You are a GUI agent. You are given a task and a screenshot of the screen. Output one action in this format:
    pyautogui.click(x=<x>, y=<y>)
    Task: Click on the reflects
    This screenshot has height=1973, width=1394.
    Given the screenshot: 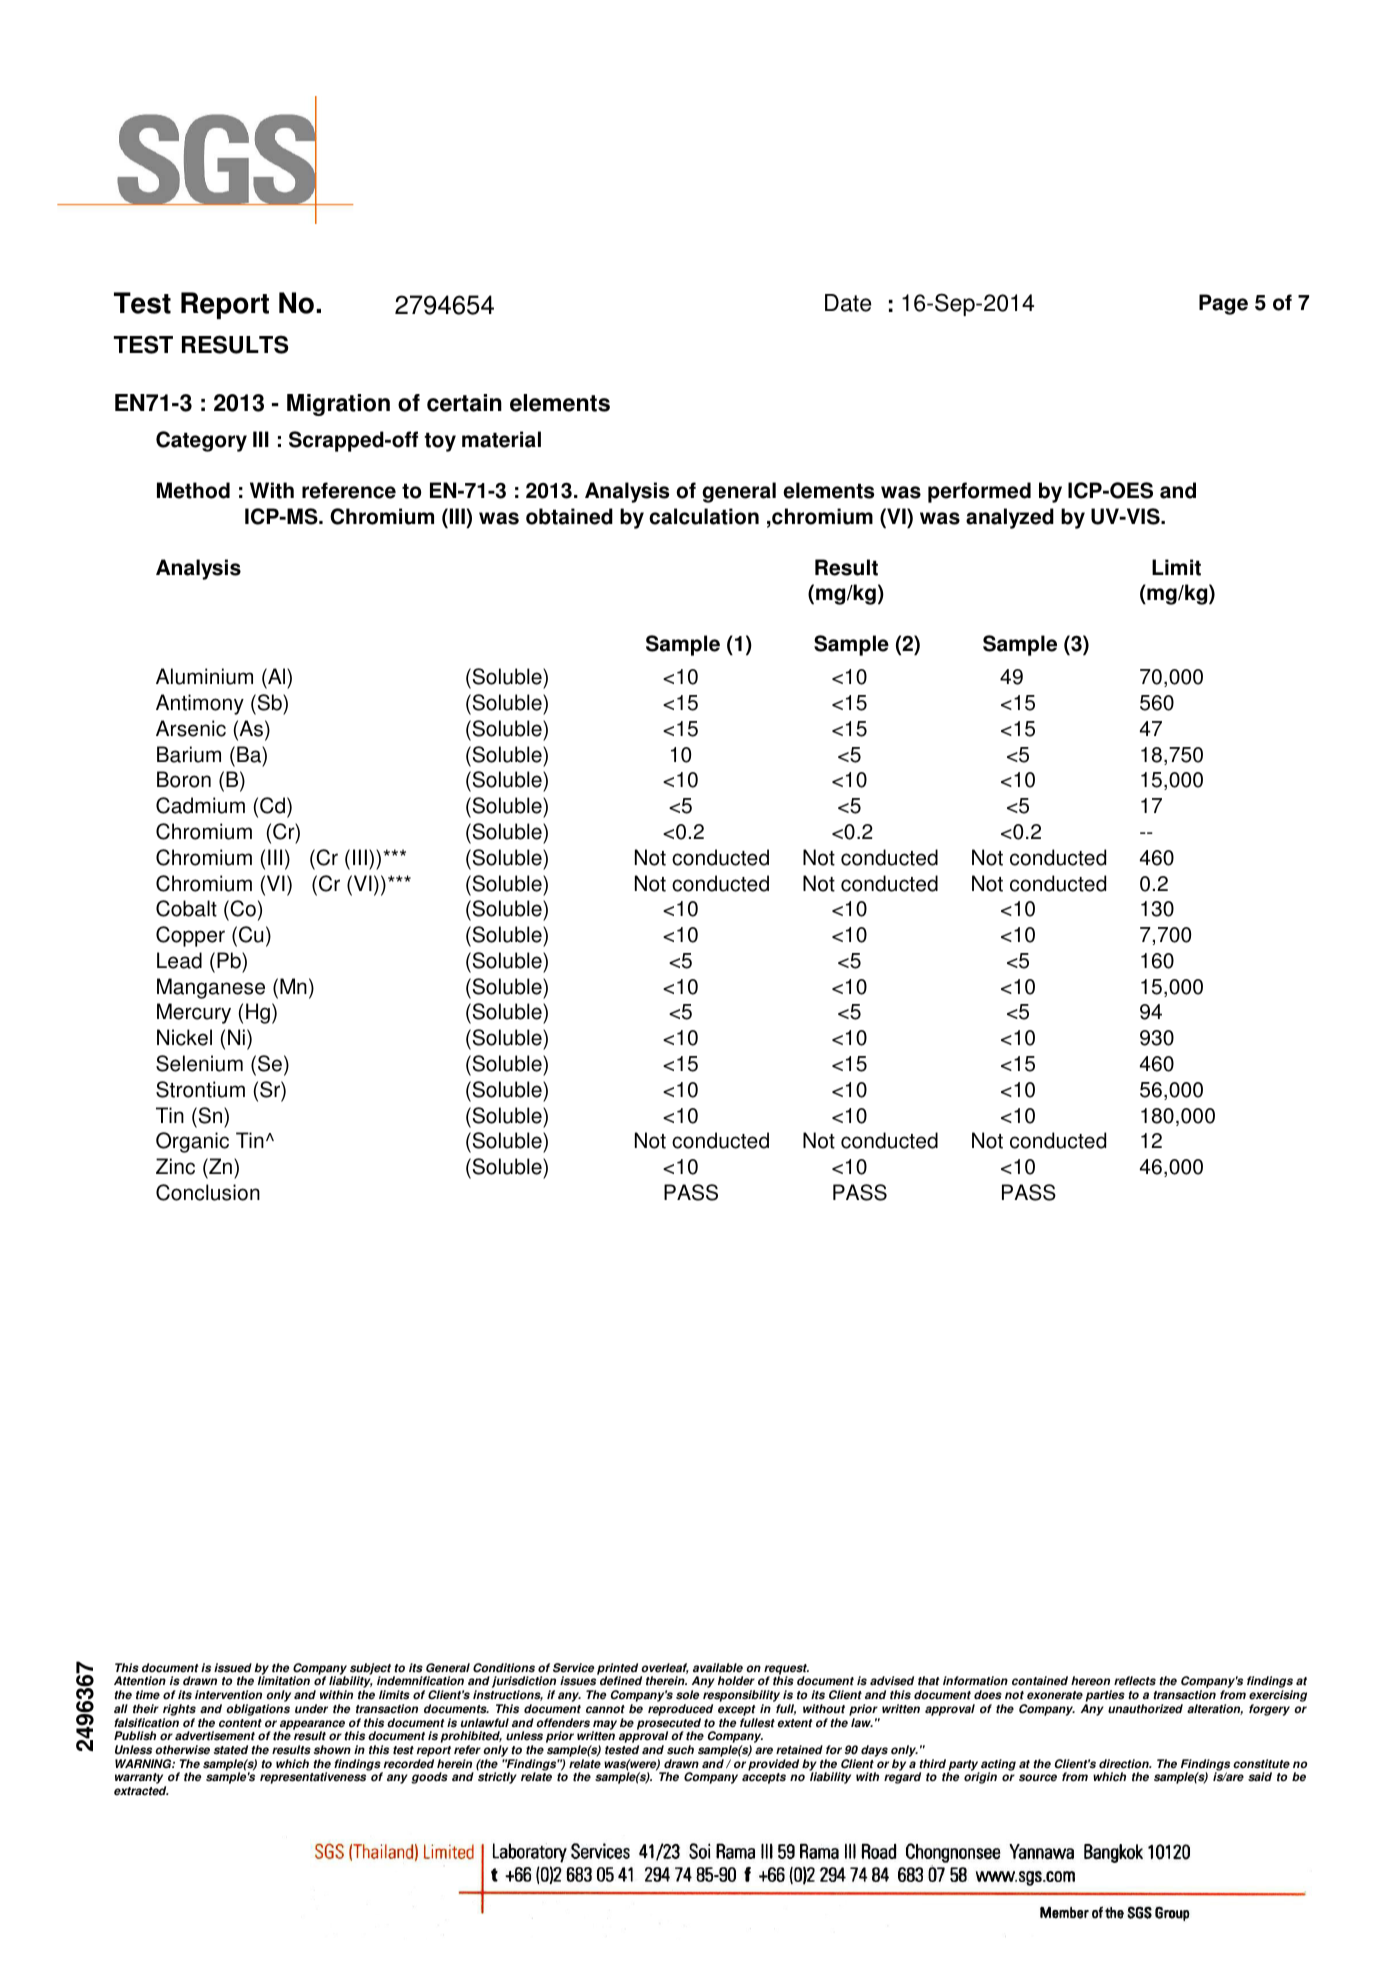 What is the action you would take?
    pyautogui.click(x=1135, y=1681)
